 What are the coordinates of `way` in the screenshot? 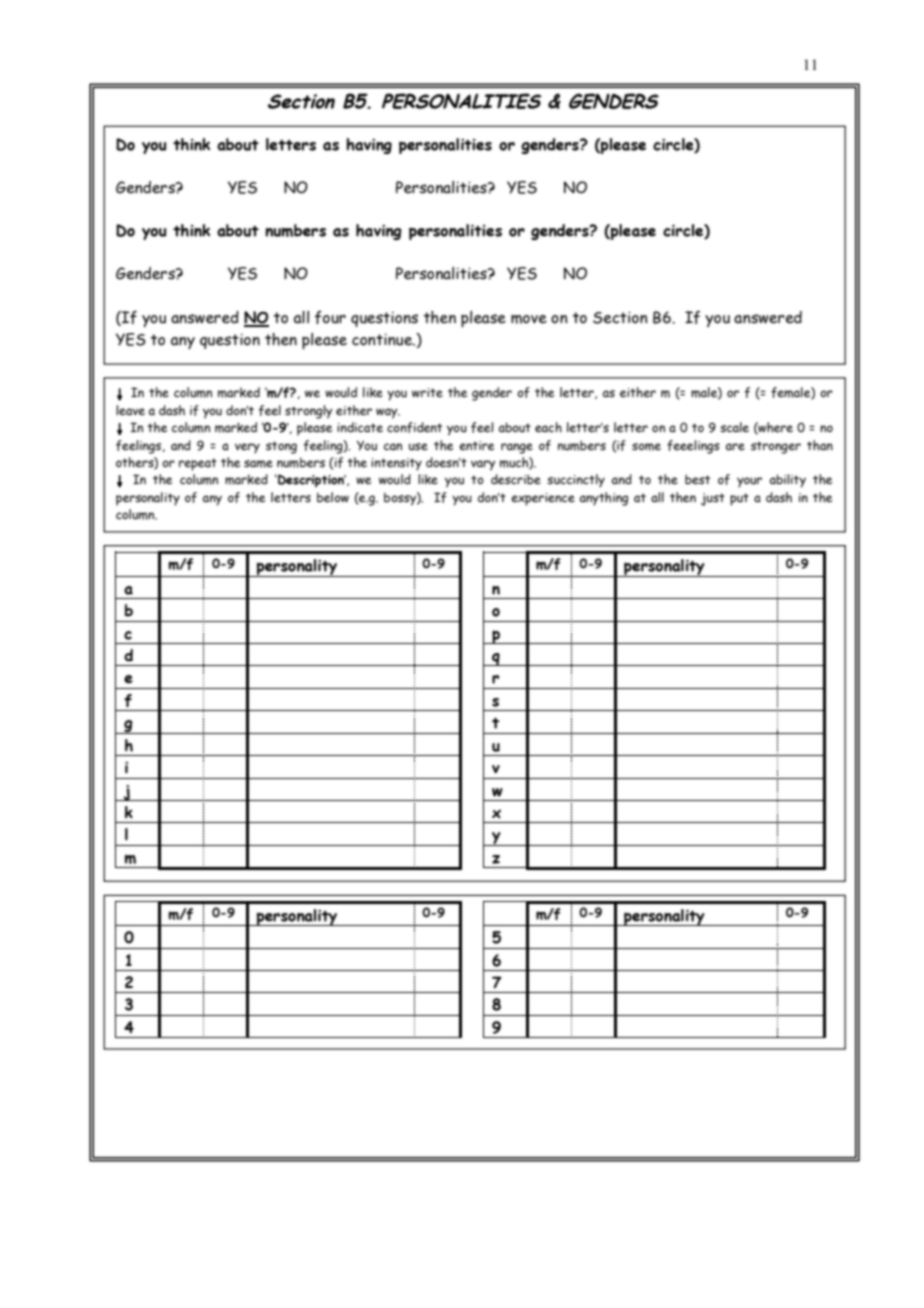 It's located at (388, 413).
